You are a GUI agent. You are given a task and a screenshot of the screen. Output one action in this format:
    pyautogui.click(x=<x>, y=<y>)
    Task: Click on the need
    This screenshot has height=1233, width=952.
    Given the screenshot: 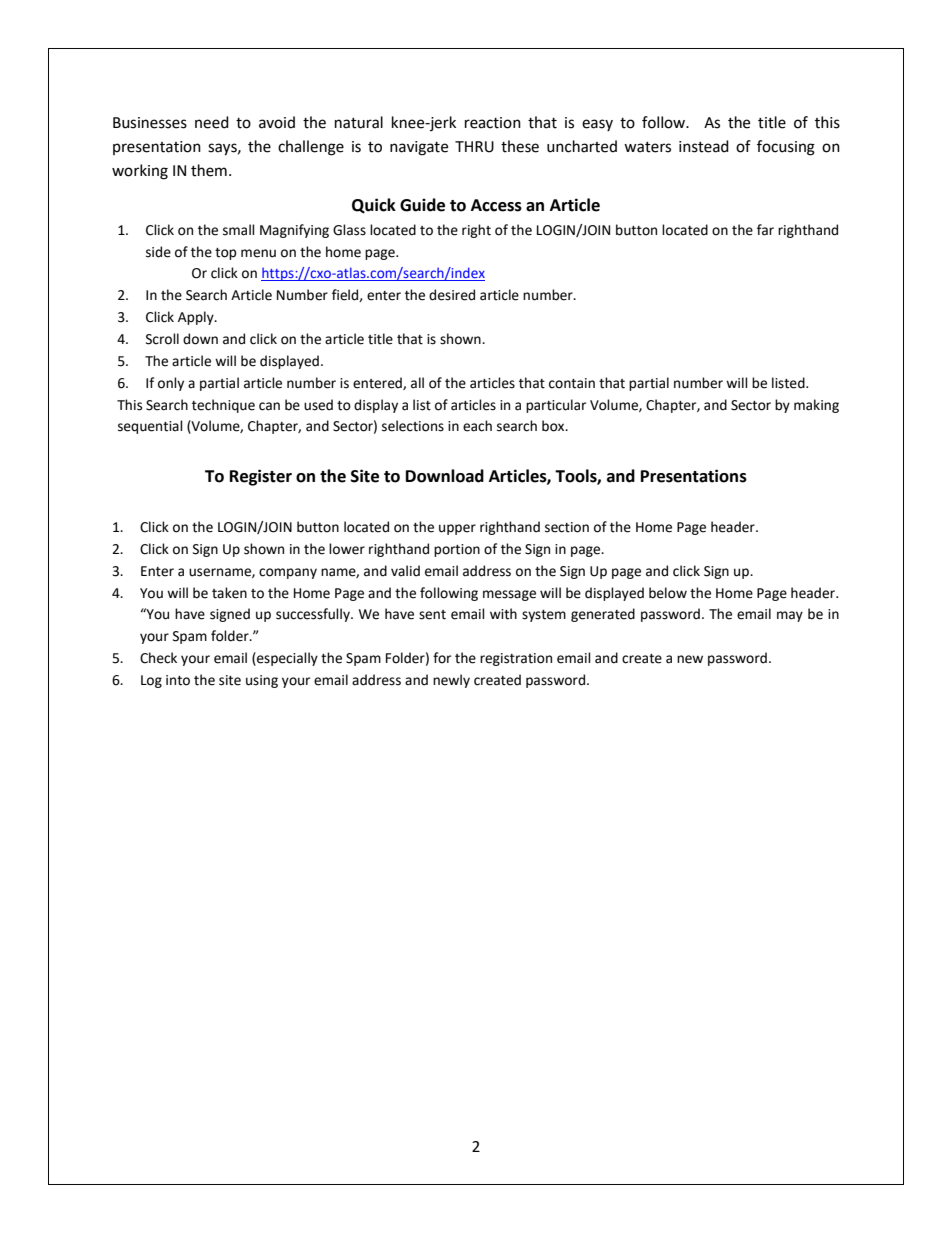 What is the action you would take?
    pyautogui.click(x=212, y=122)
